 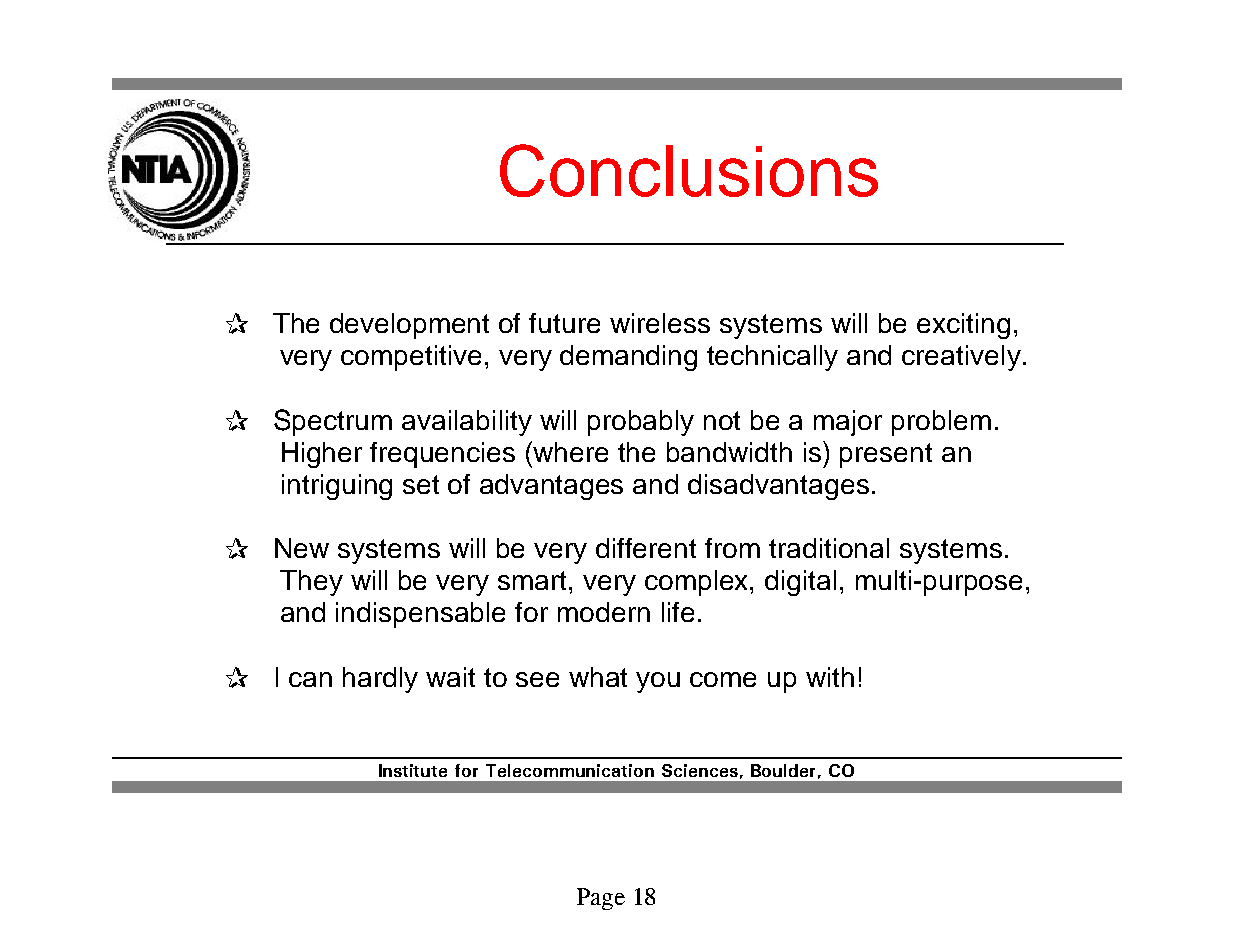 I want to click on Page, so click(x=601, y=899).
